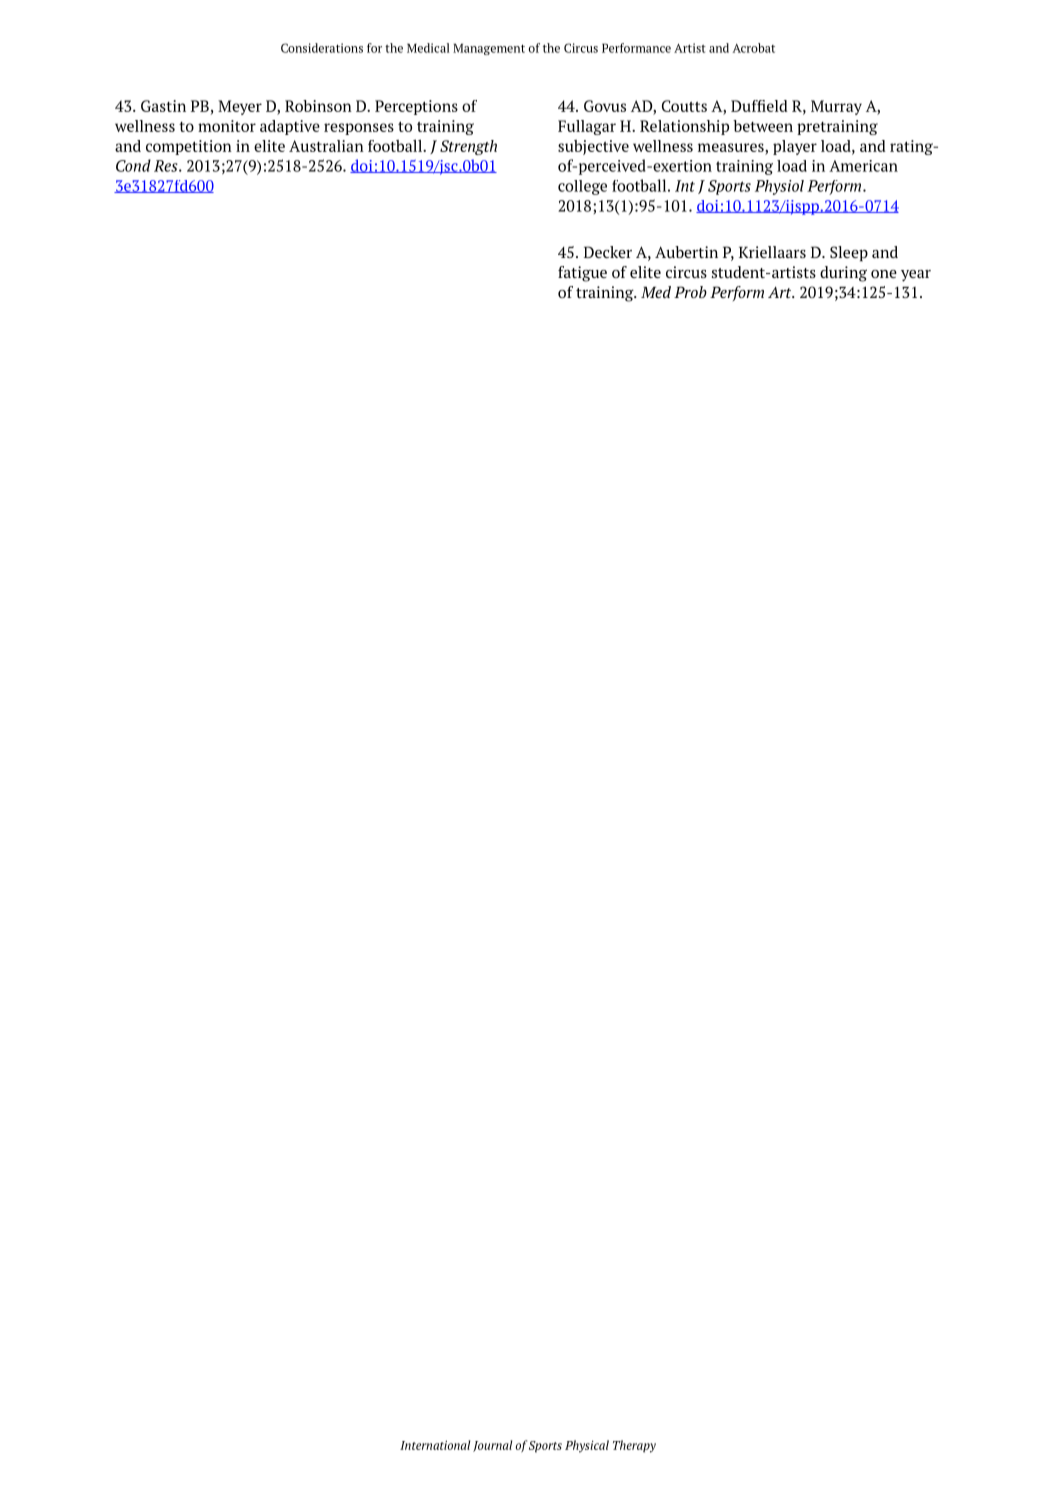 This screenshot has width=1056, height=1493. Describe the element at coordinates (435, 1445) in the screenshot. I see `International` at that location.
